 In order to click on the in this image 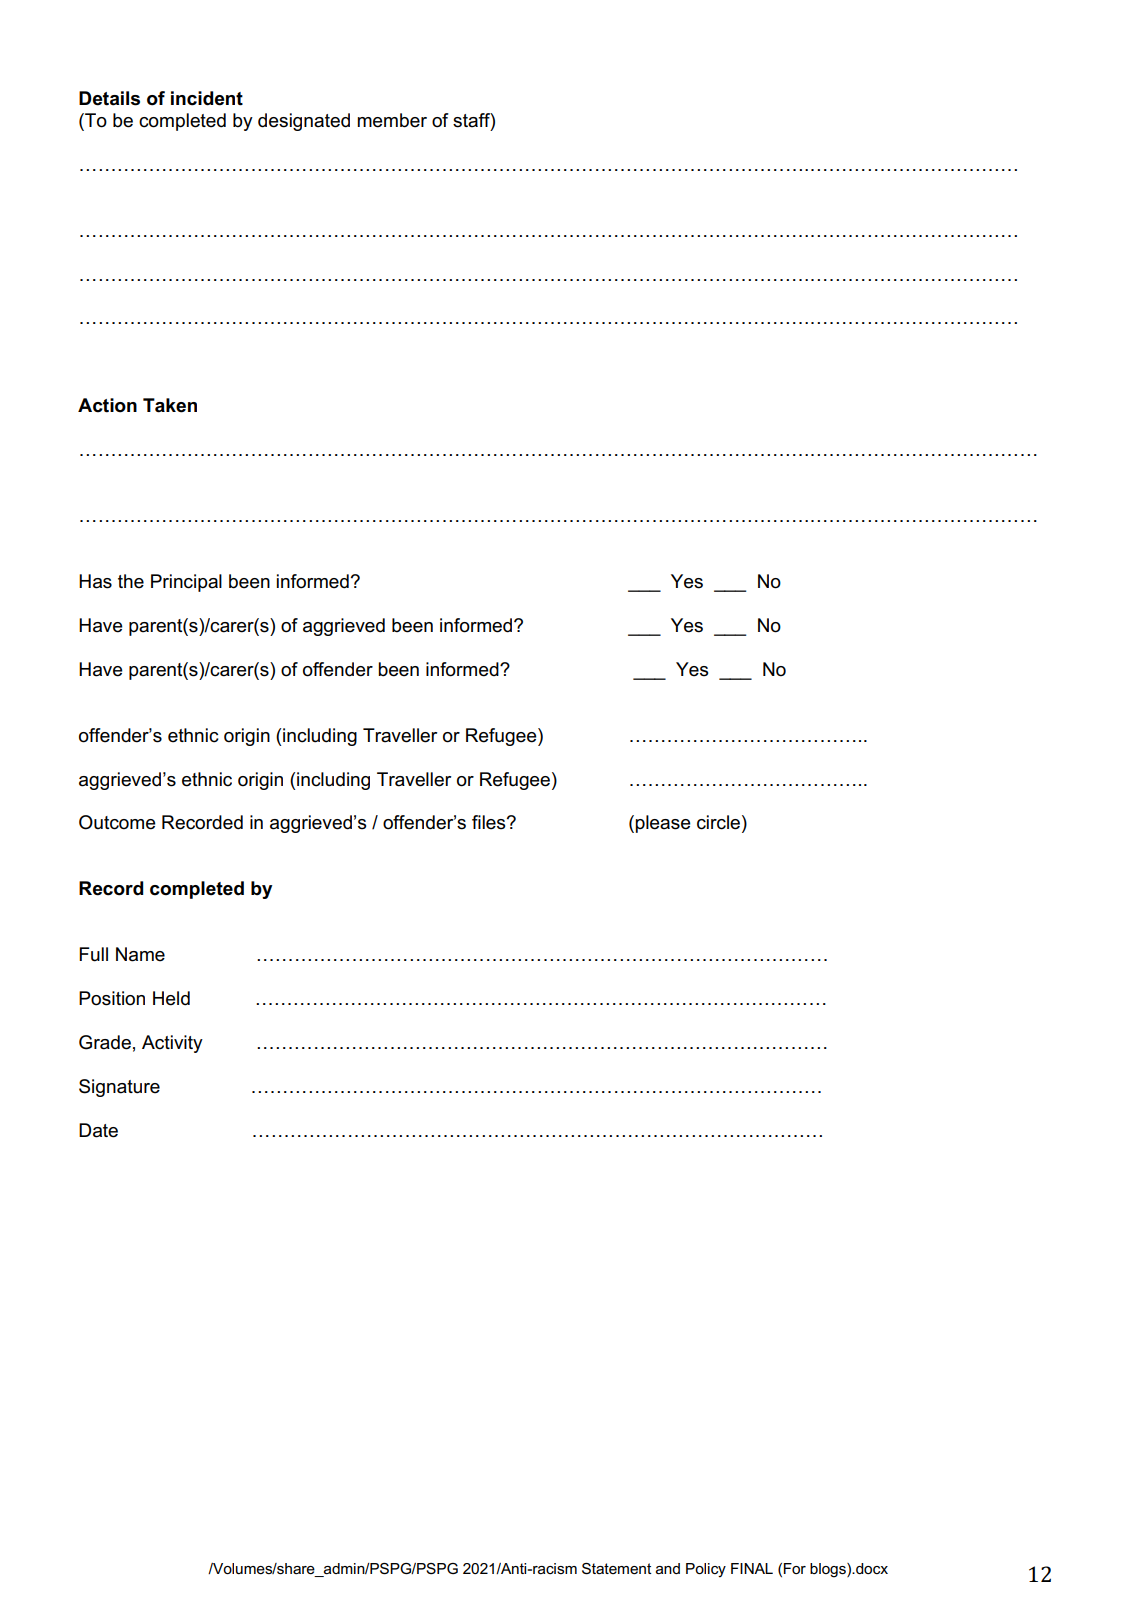, I will do `click(131, 581)`.
